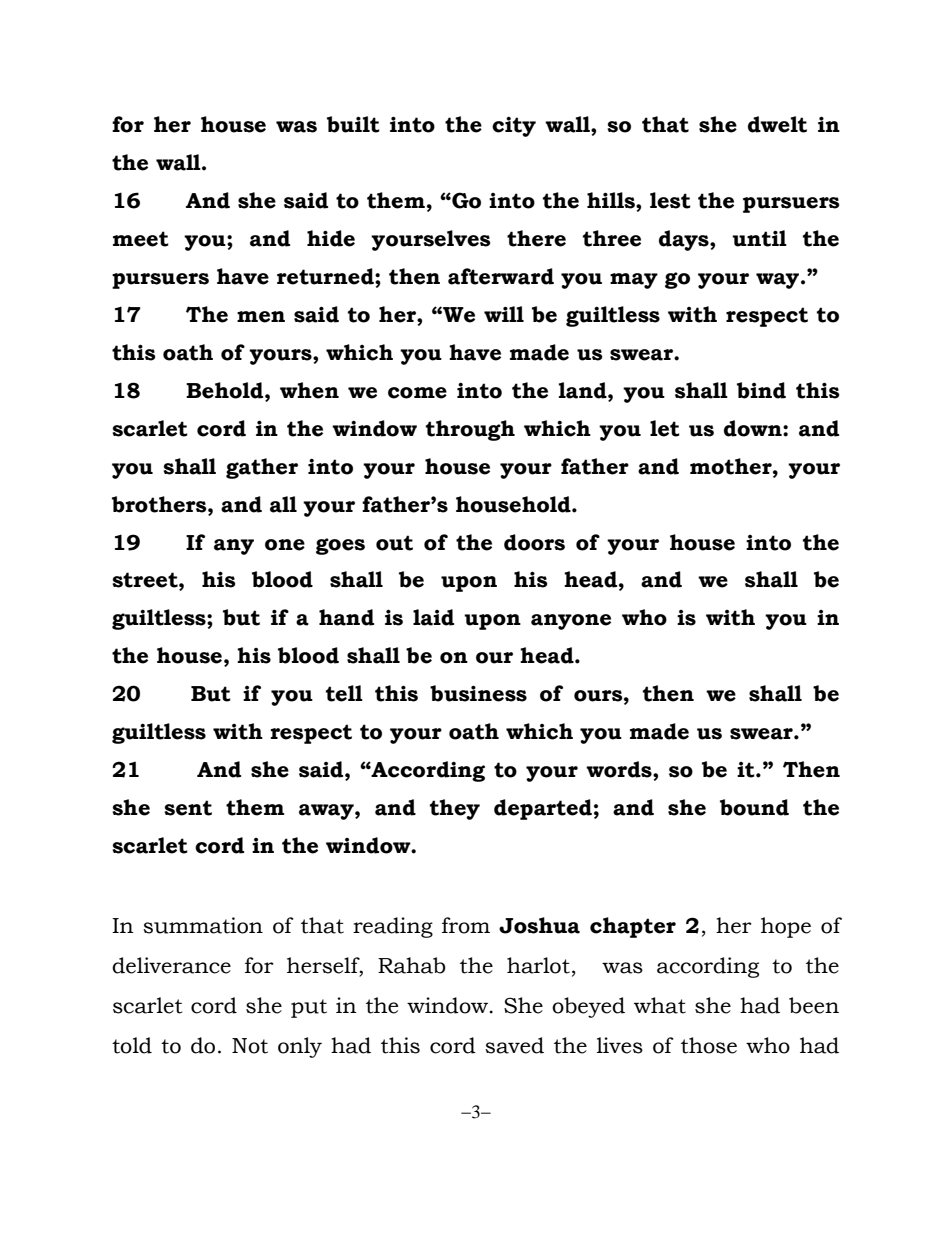  I want to click on those, so click(709, 1045).
